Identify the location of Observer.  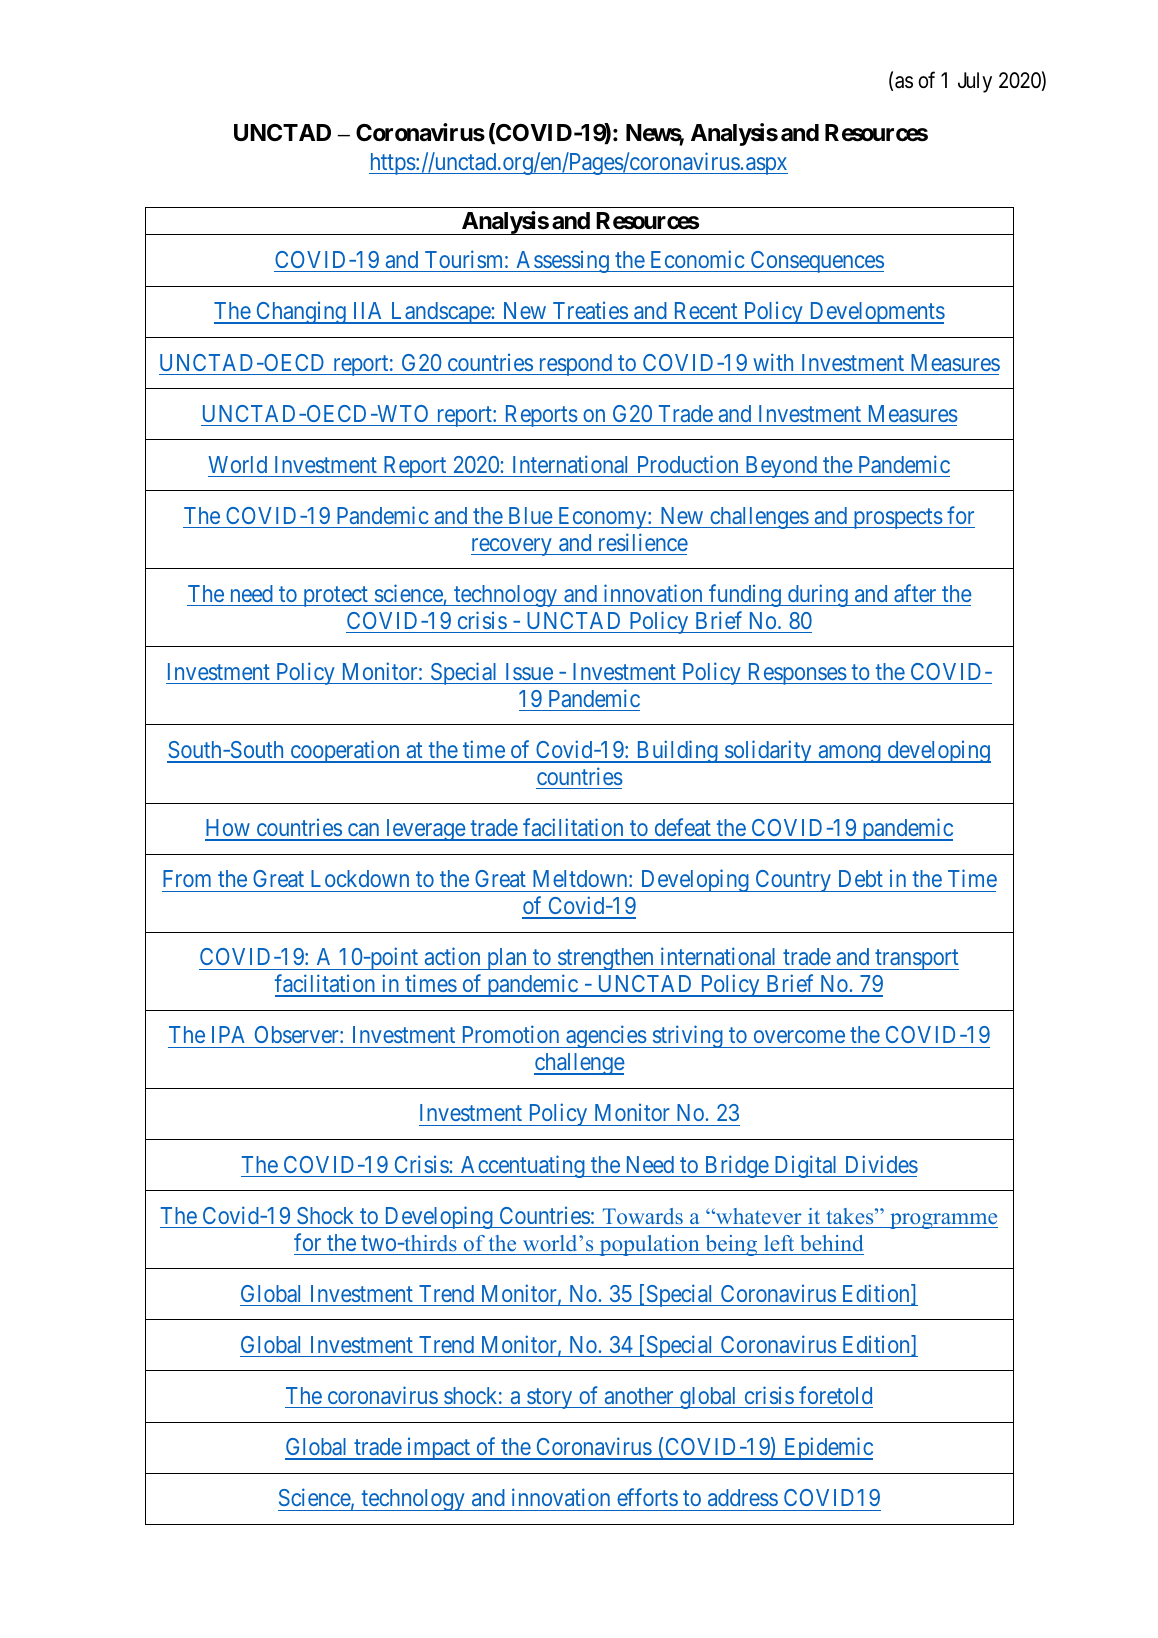
(298, 1034).
